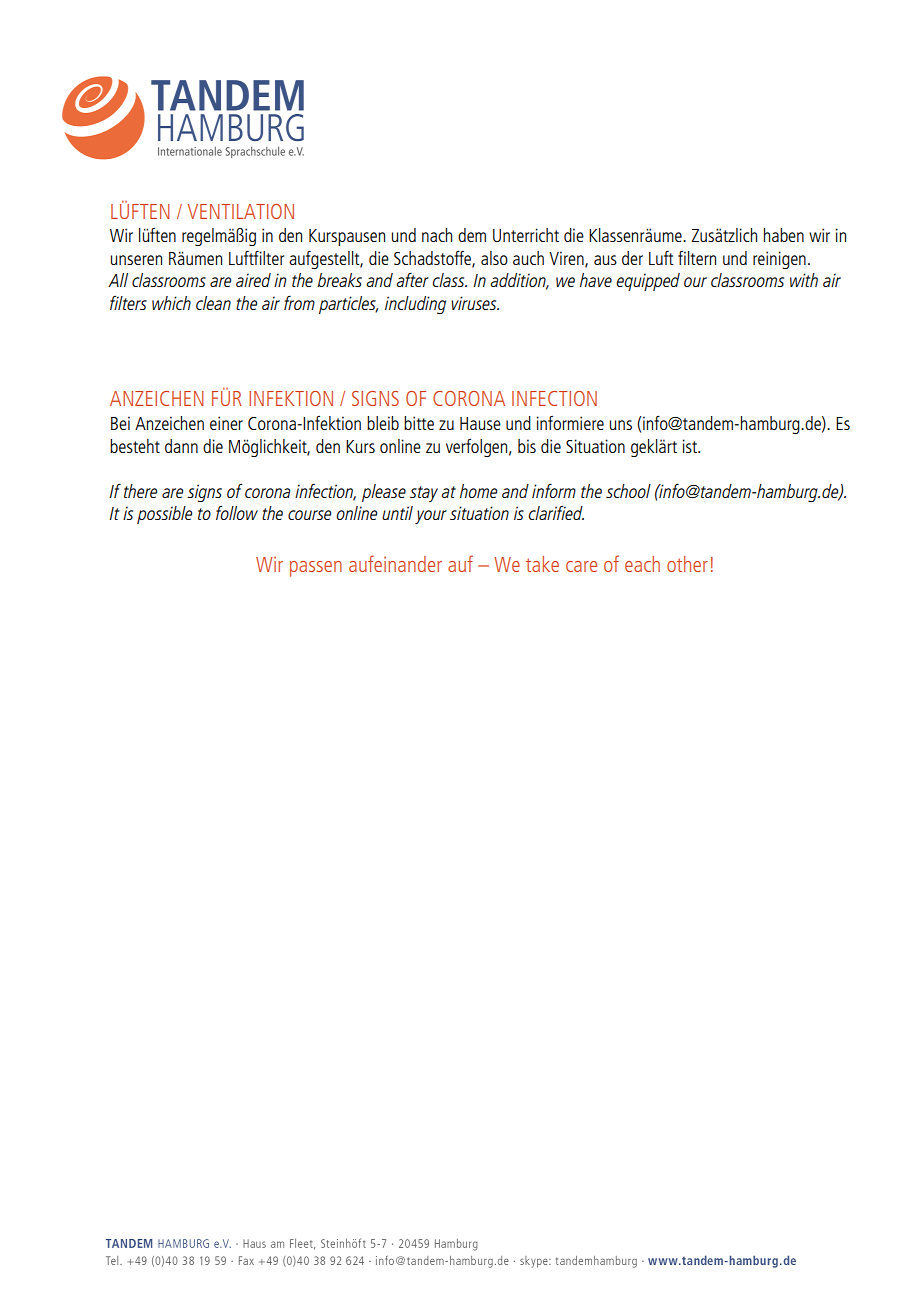 The height and width of the screenshot is (1308, 924). Describe the element at coordinates (164, 515) in the screenshot. I see `possible` at that location.
